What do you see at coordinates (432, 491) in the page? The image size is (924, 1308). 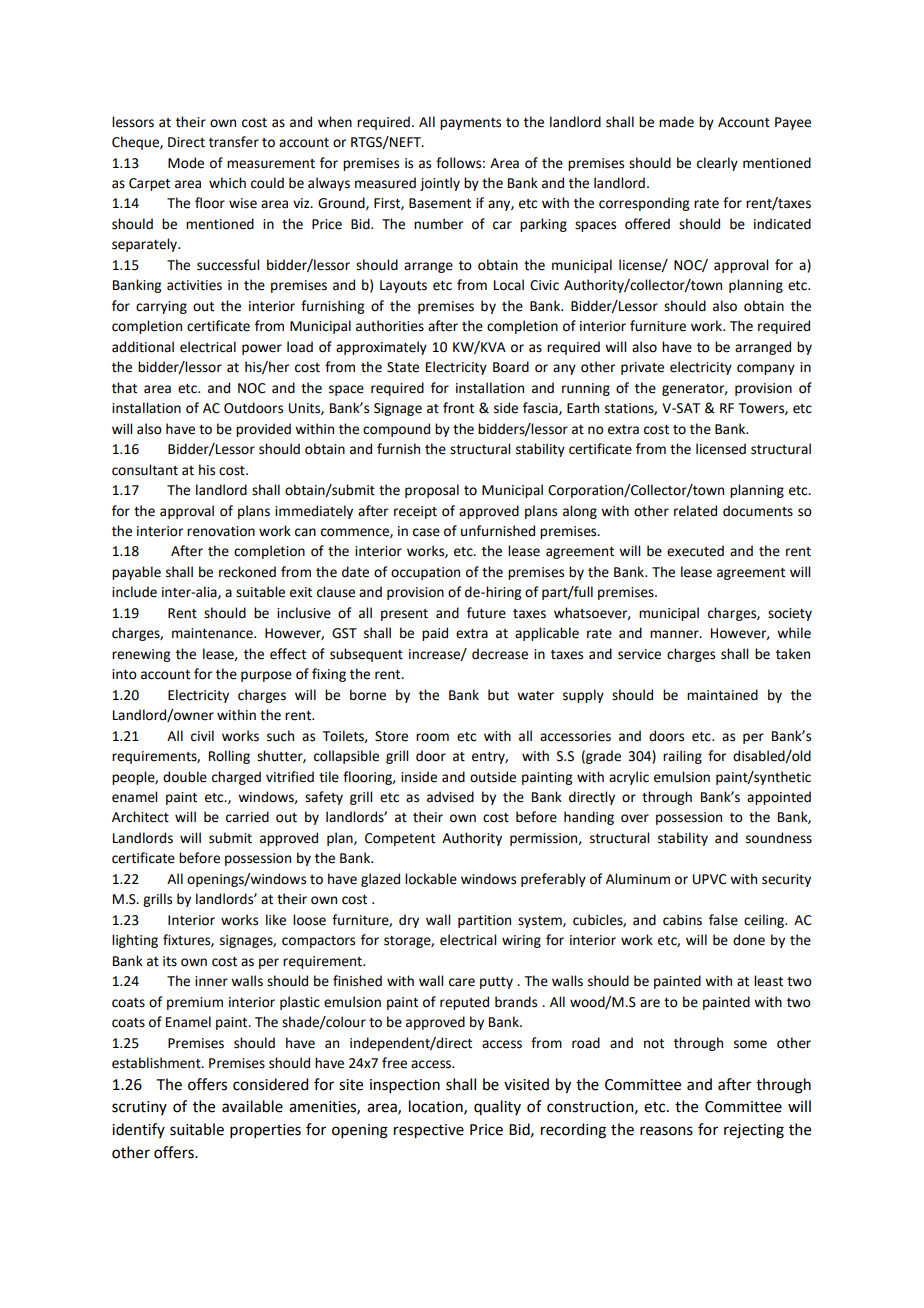 I see `proposal` at bounding box center [432, 491].
